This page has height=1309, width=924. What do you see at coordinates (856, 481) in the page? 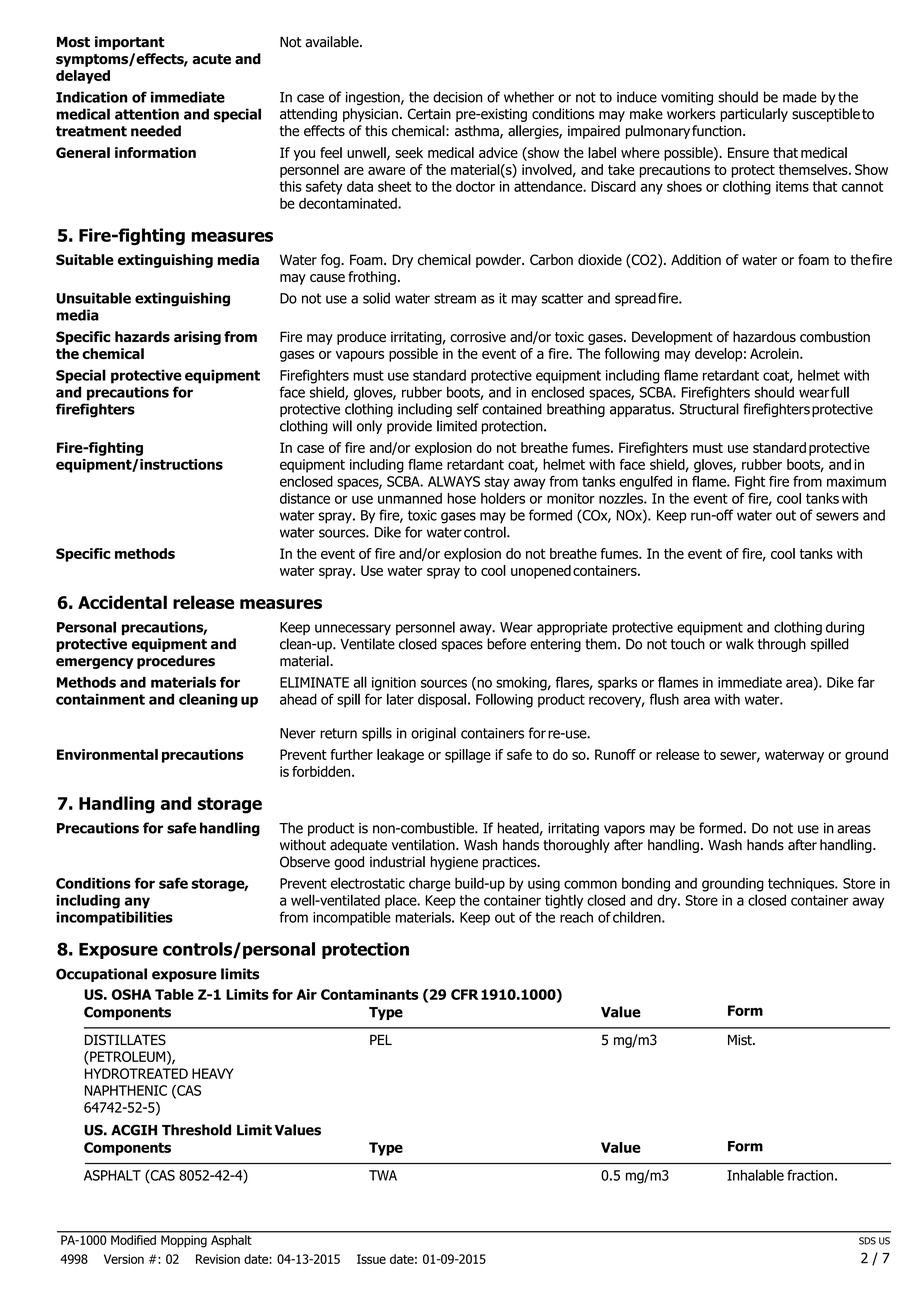
I see `maximum` at bounding box center [856, 481].
